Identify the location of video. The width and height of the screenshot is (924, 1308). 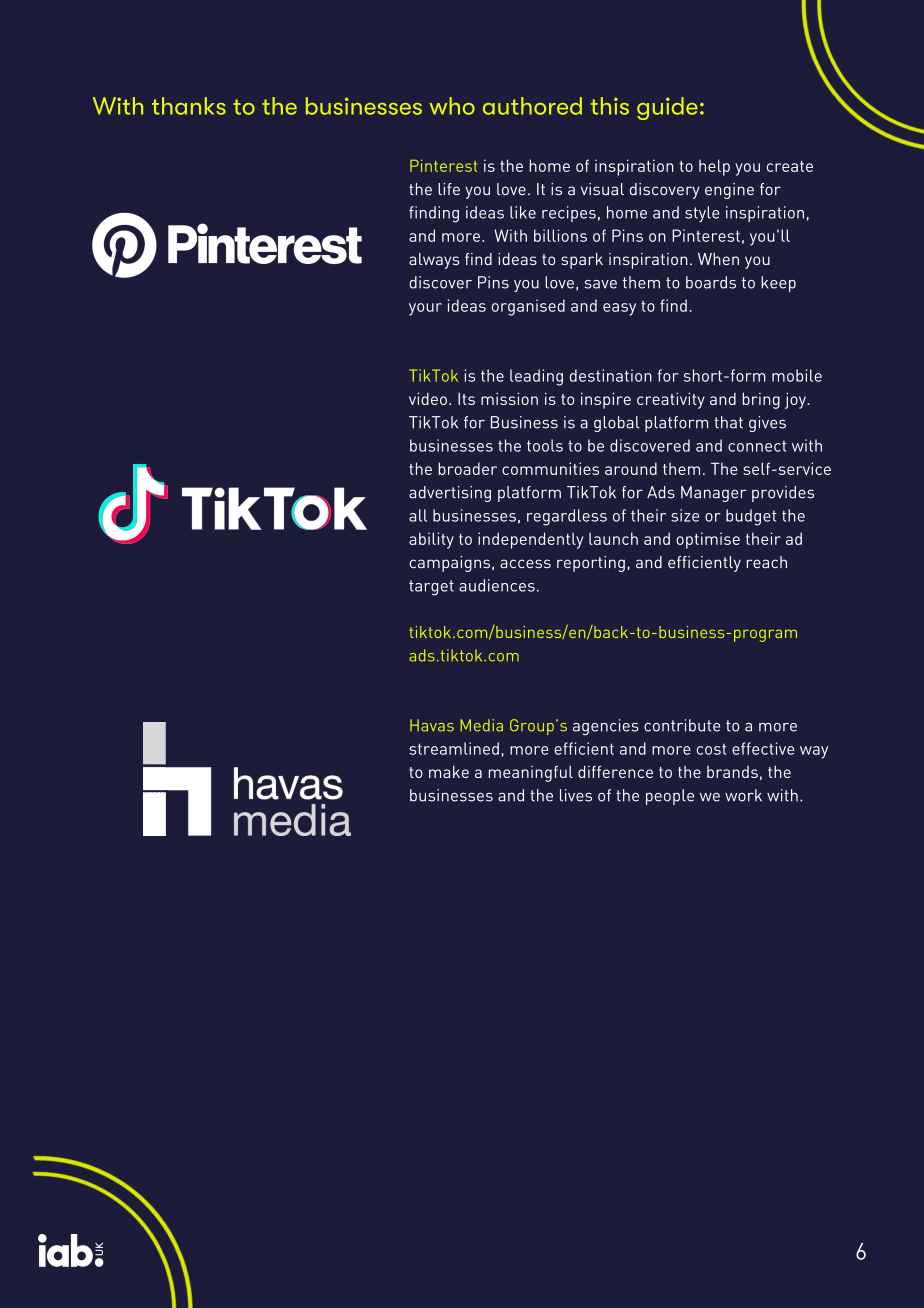
(428, 398).
